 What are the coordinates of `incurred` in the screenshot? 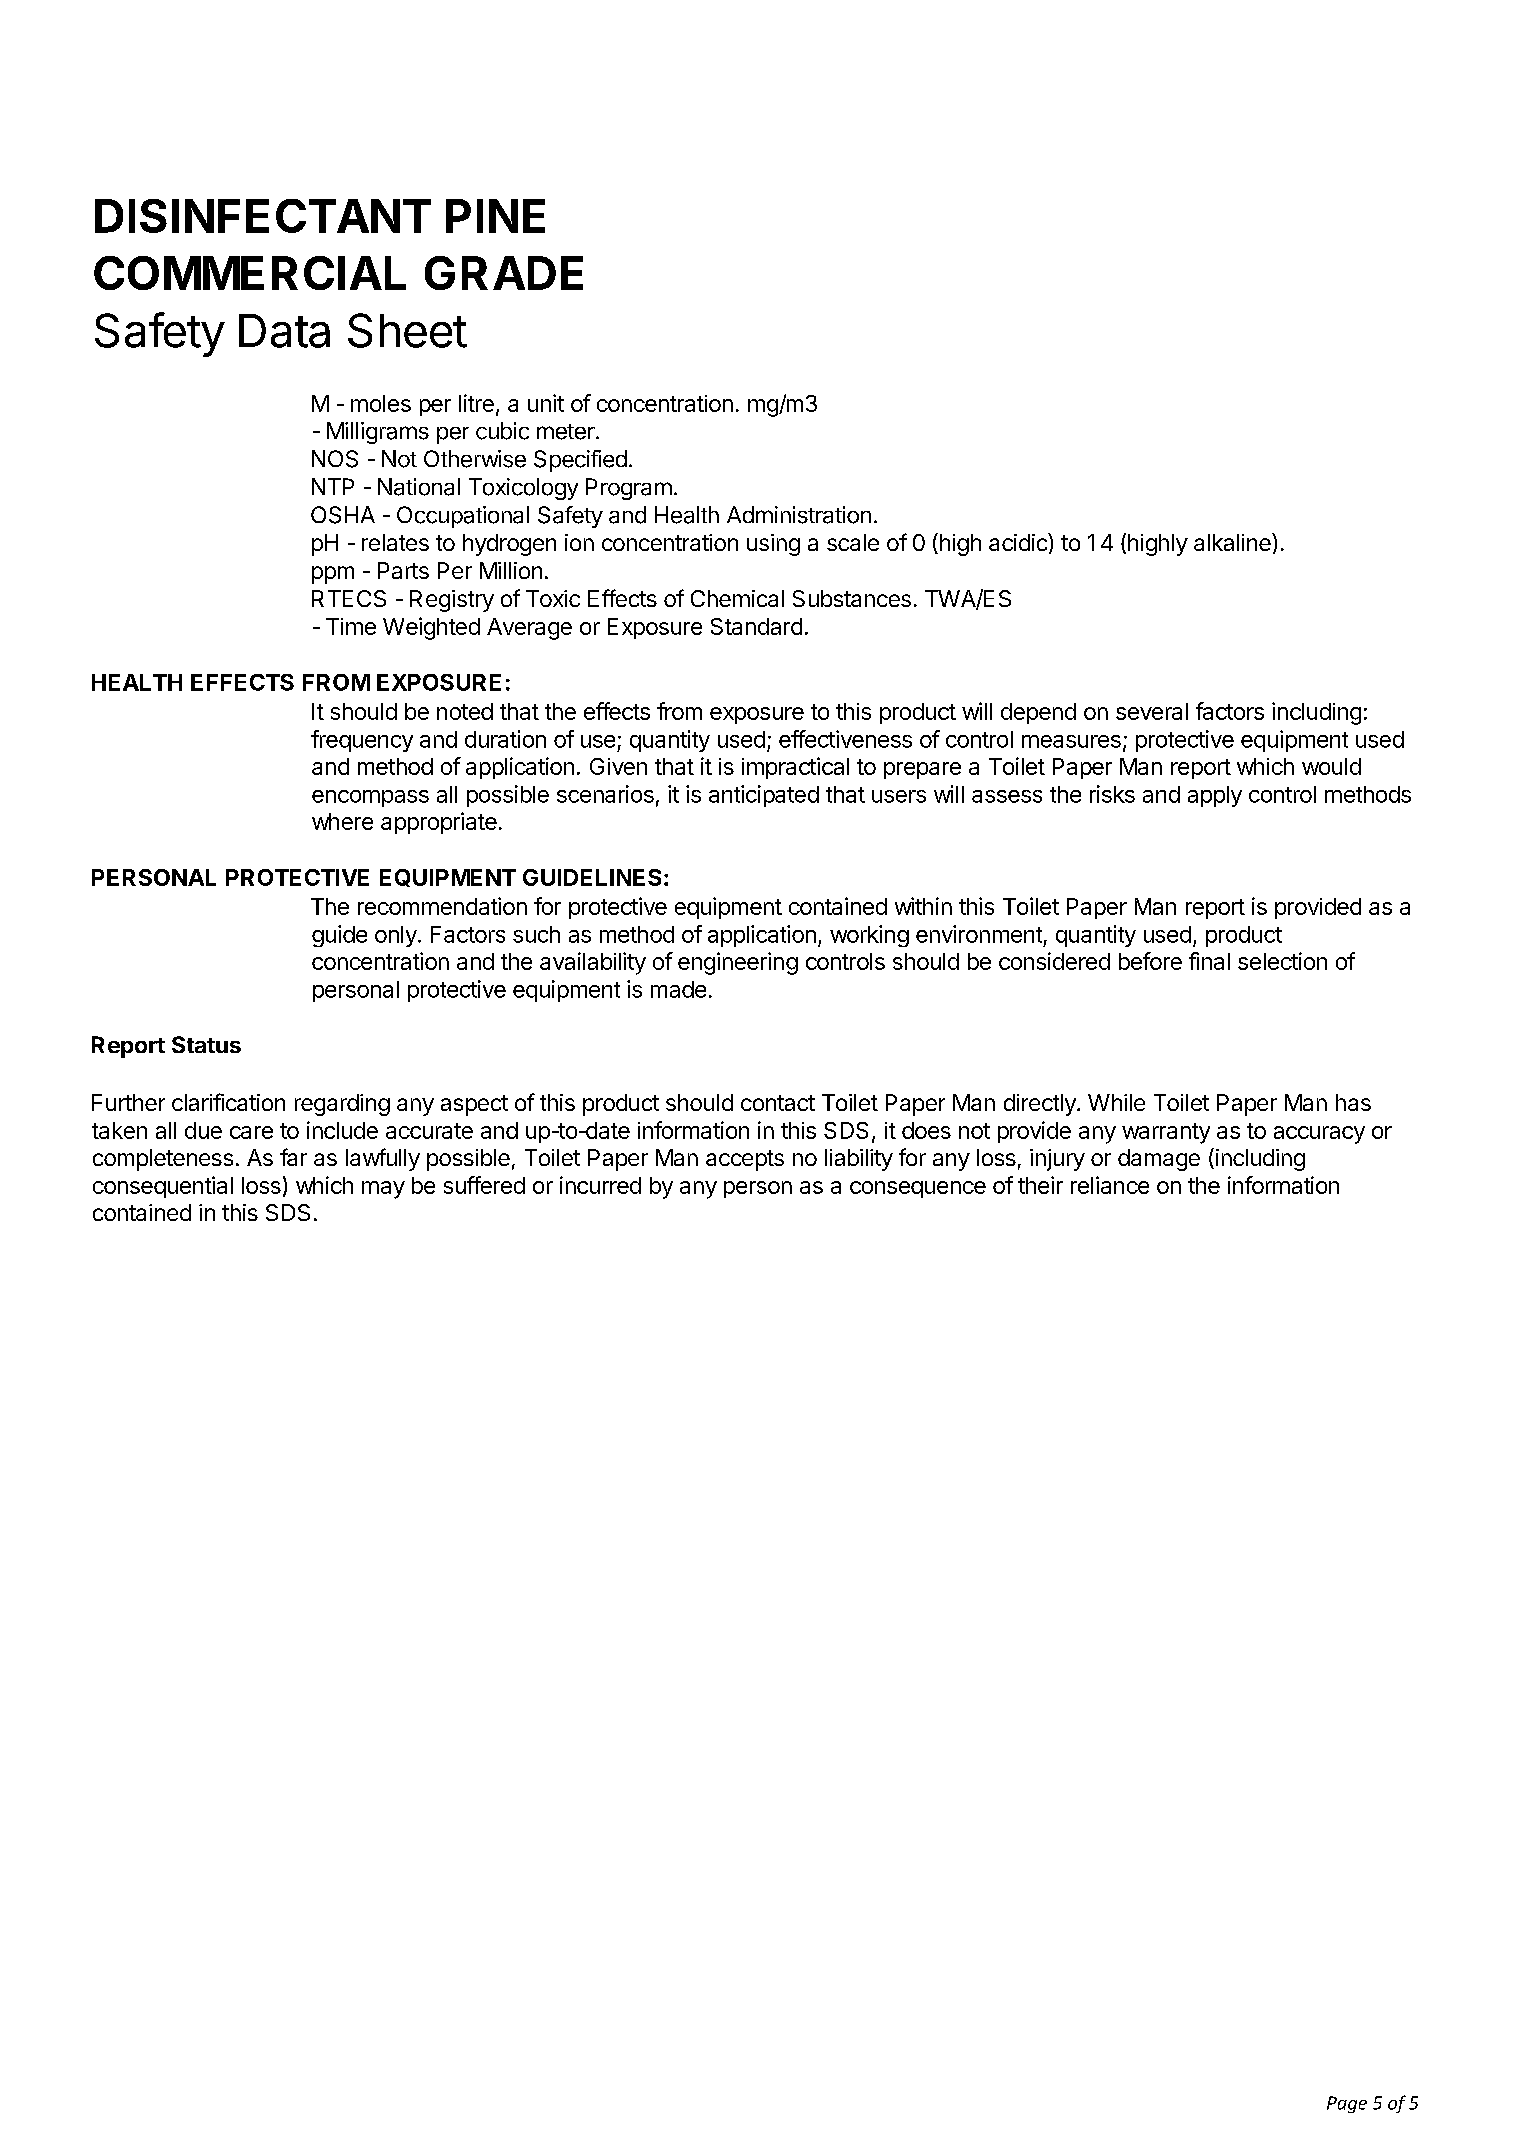 It's located at (600, 1185).
